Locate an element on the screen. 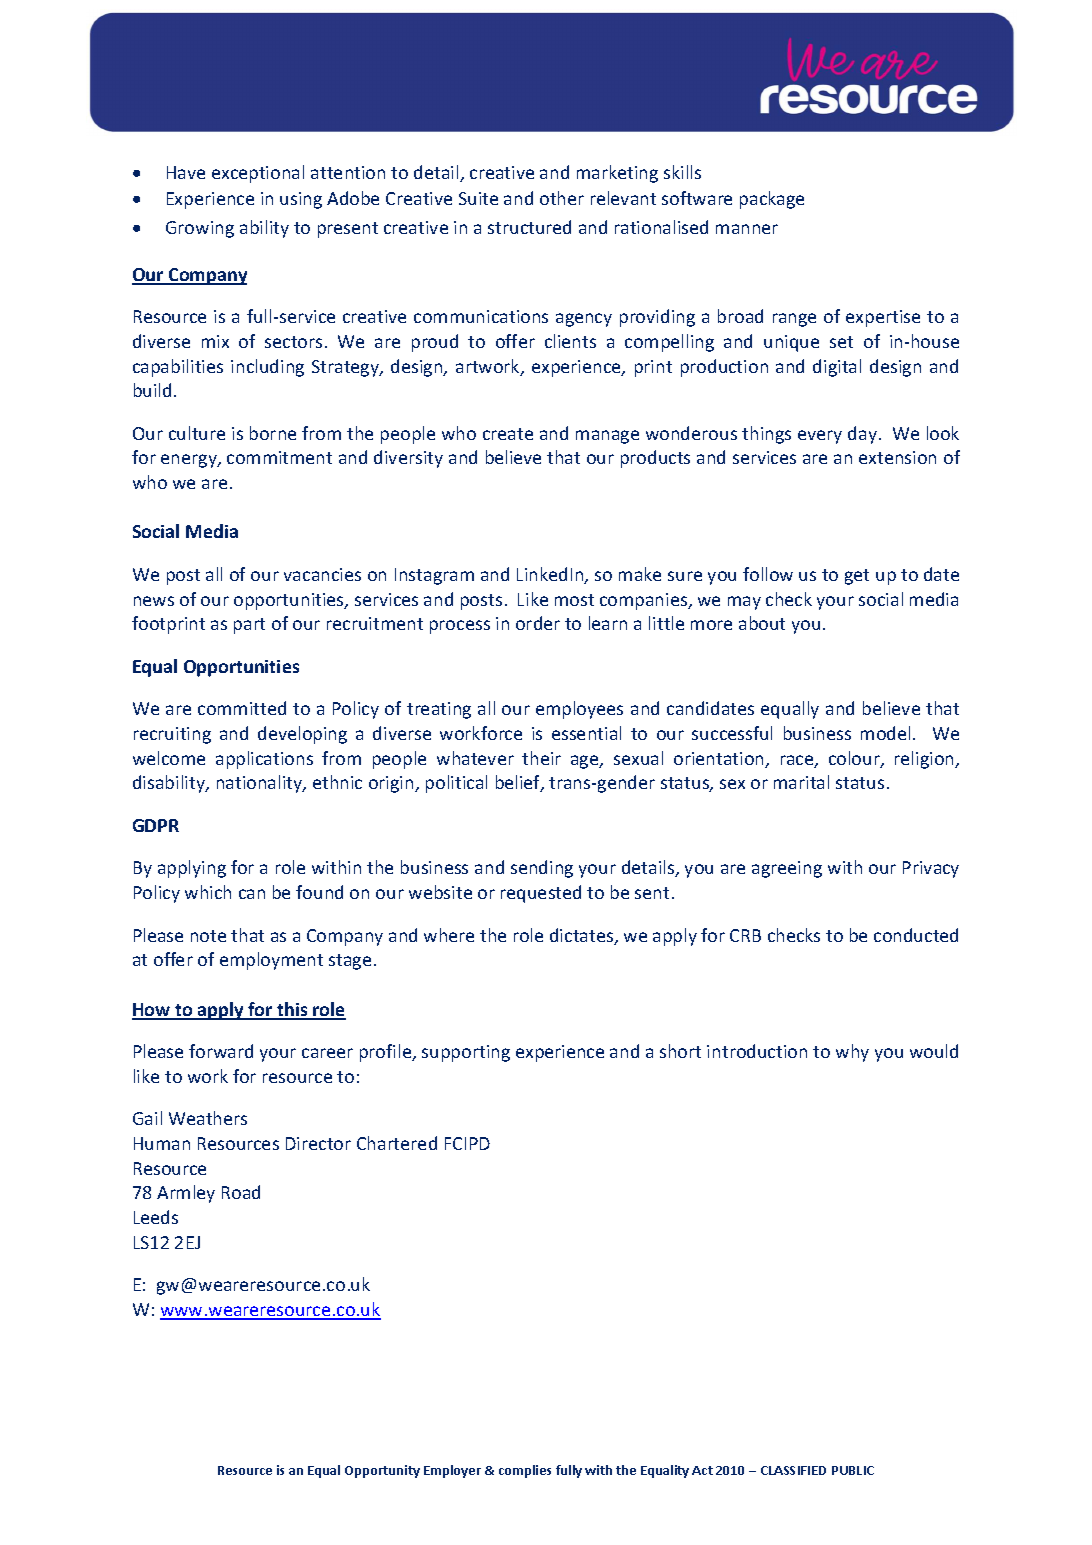 This screenshot has width=1092, height=1545. marital is located at coordinates (801, 782).
